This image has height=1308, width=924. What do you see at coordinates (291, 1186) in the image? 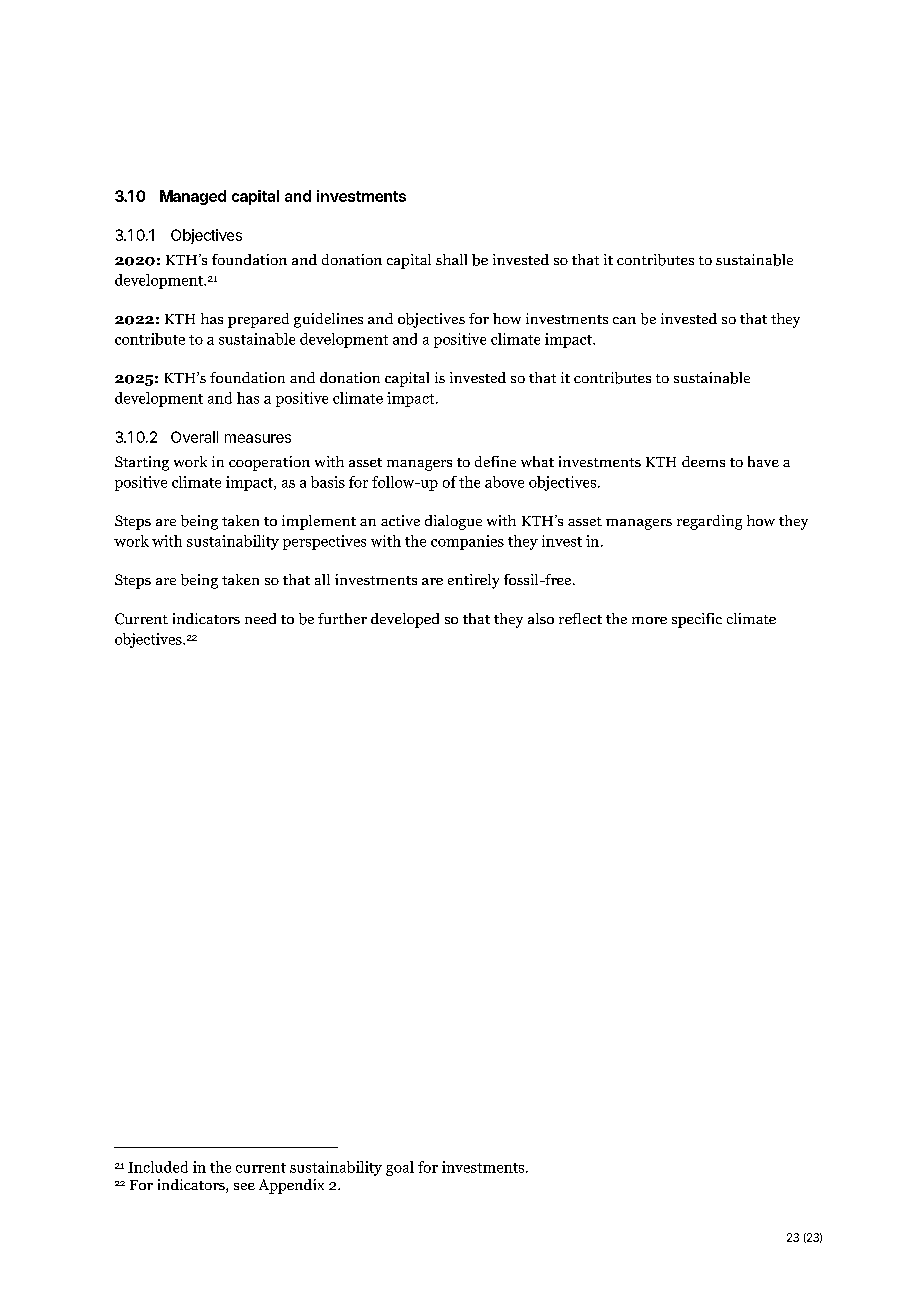
I see `Appendix` at bounding box center [291, 1186].
